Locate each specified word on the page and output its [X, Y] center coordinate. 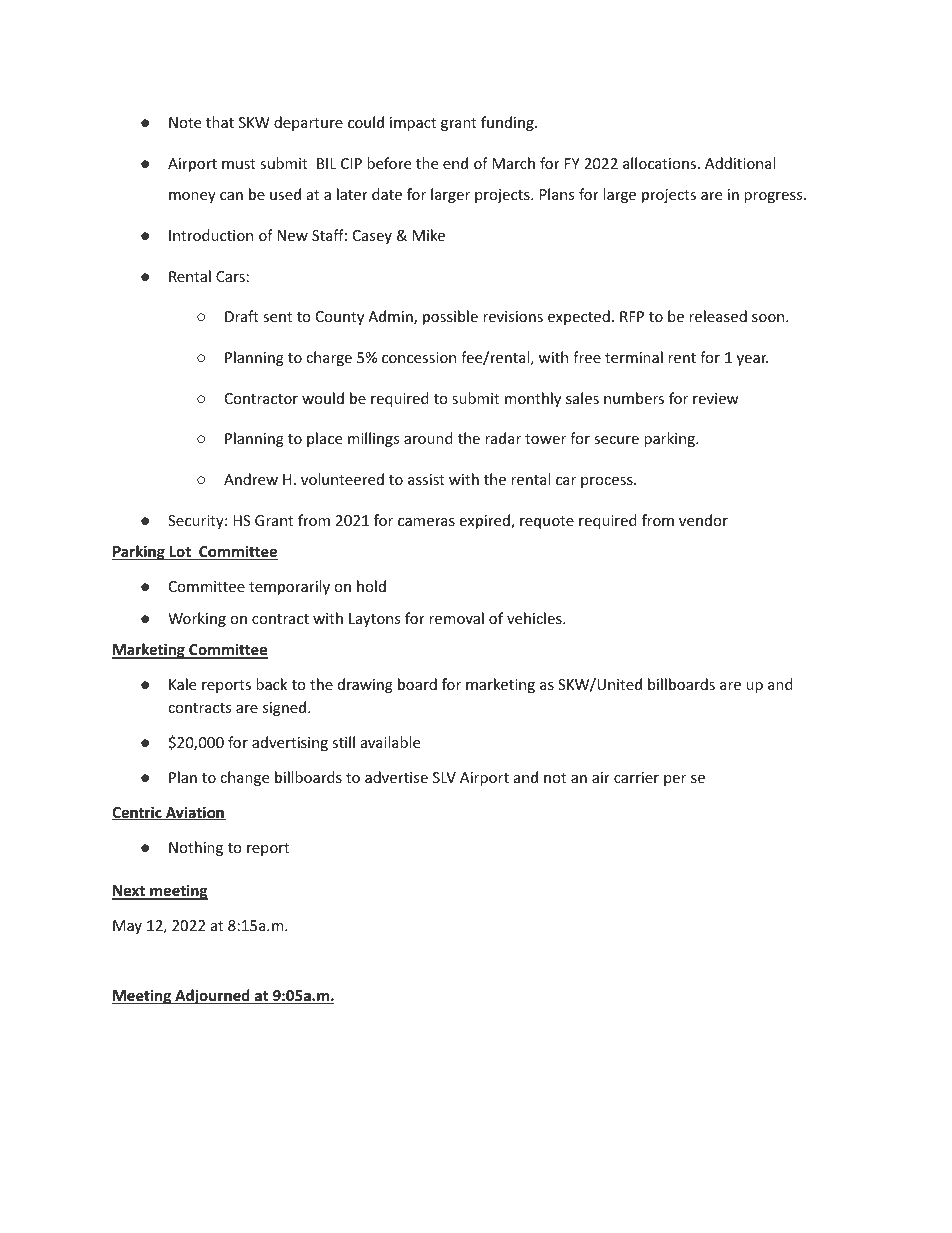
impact [413, 124]
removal [456, 618]
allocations [661, 163]
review [716, 398]
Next [129, 892]
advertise [396, 777]
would [323, 398]
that [220, 122]
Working [197, 619]
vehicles [535, 618]
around [428, 438]
